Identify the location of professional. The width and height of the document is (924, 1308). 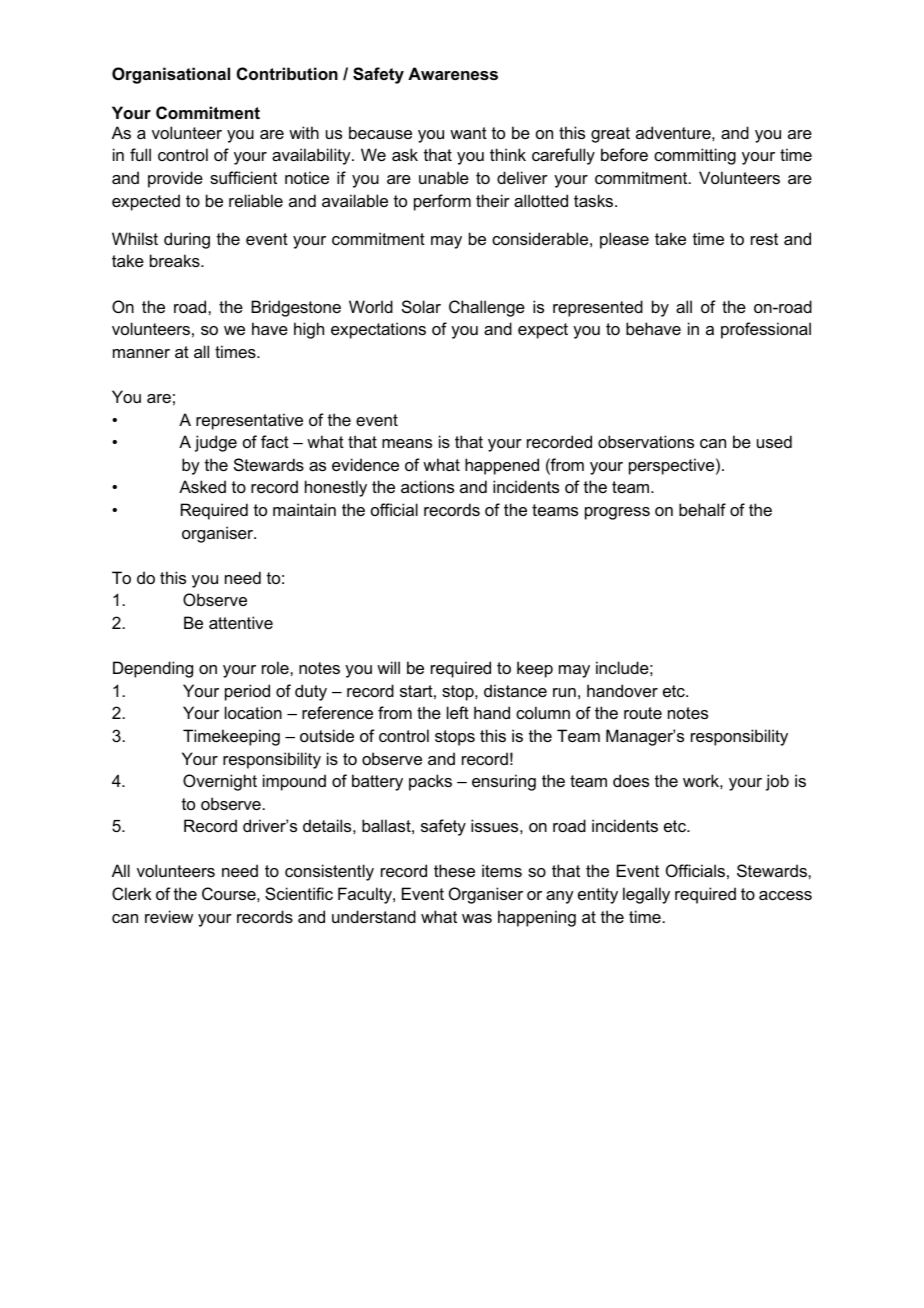
(766, 330).
